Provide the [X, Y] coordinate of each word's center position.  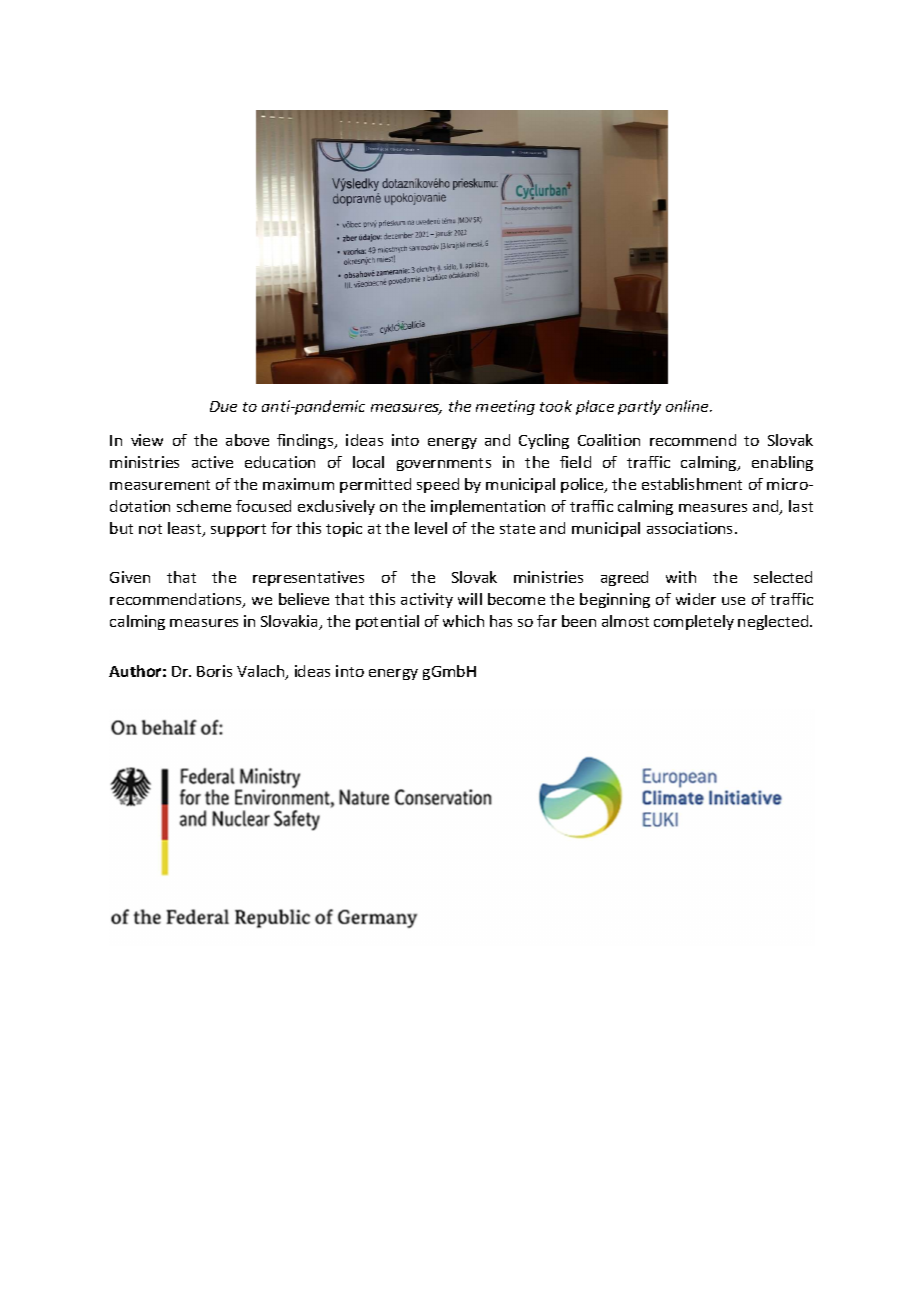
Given [130, 577]
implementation [488, 507]
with [681, 577]
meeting [505, 407]
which [463, 621]
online [688, 406]
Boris [214, 671]
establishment [692, 484]
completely [694, 622]
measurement [160, 485]
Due [223, 406]
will [470, 599]
